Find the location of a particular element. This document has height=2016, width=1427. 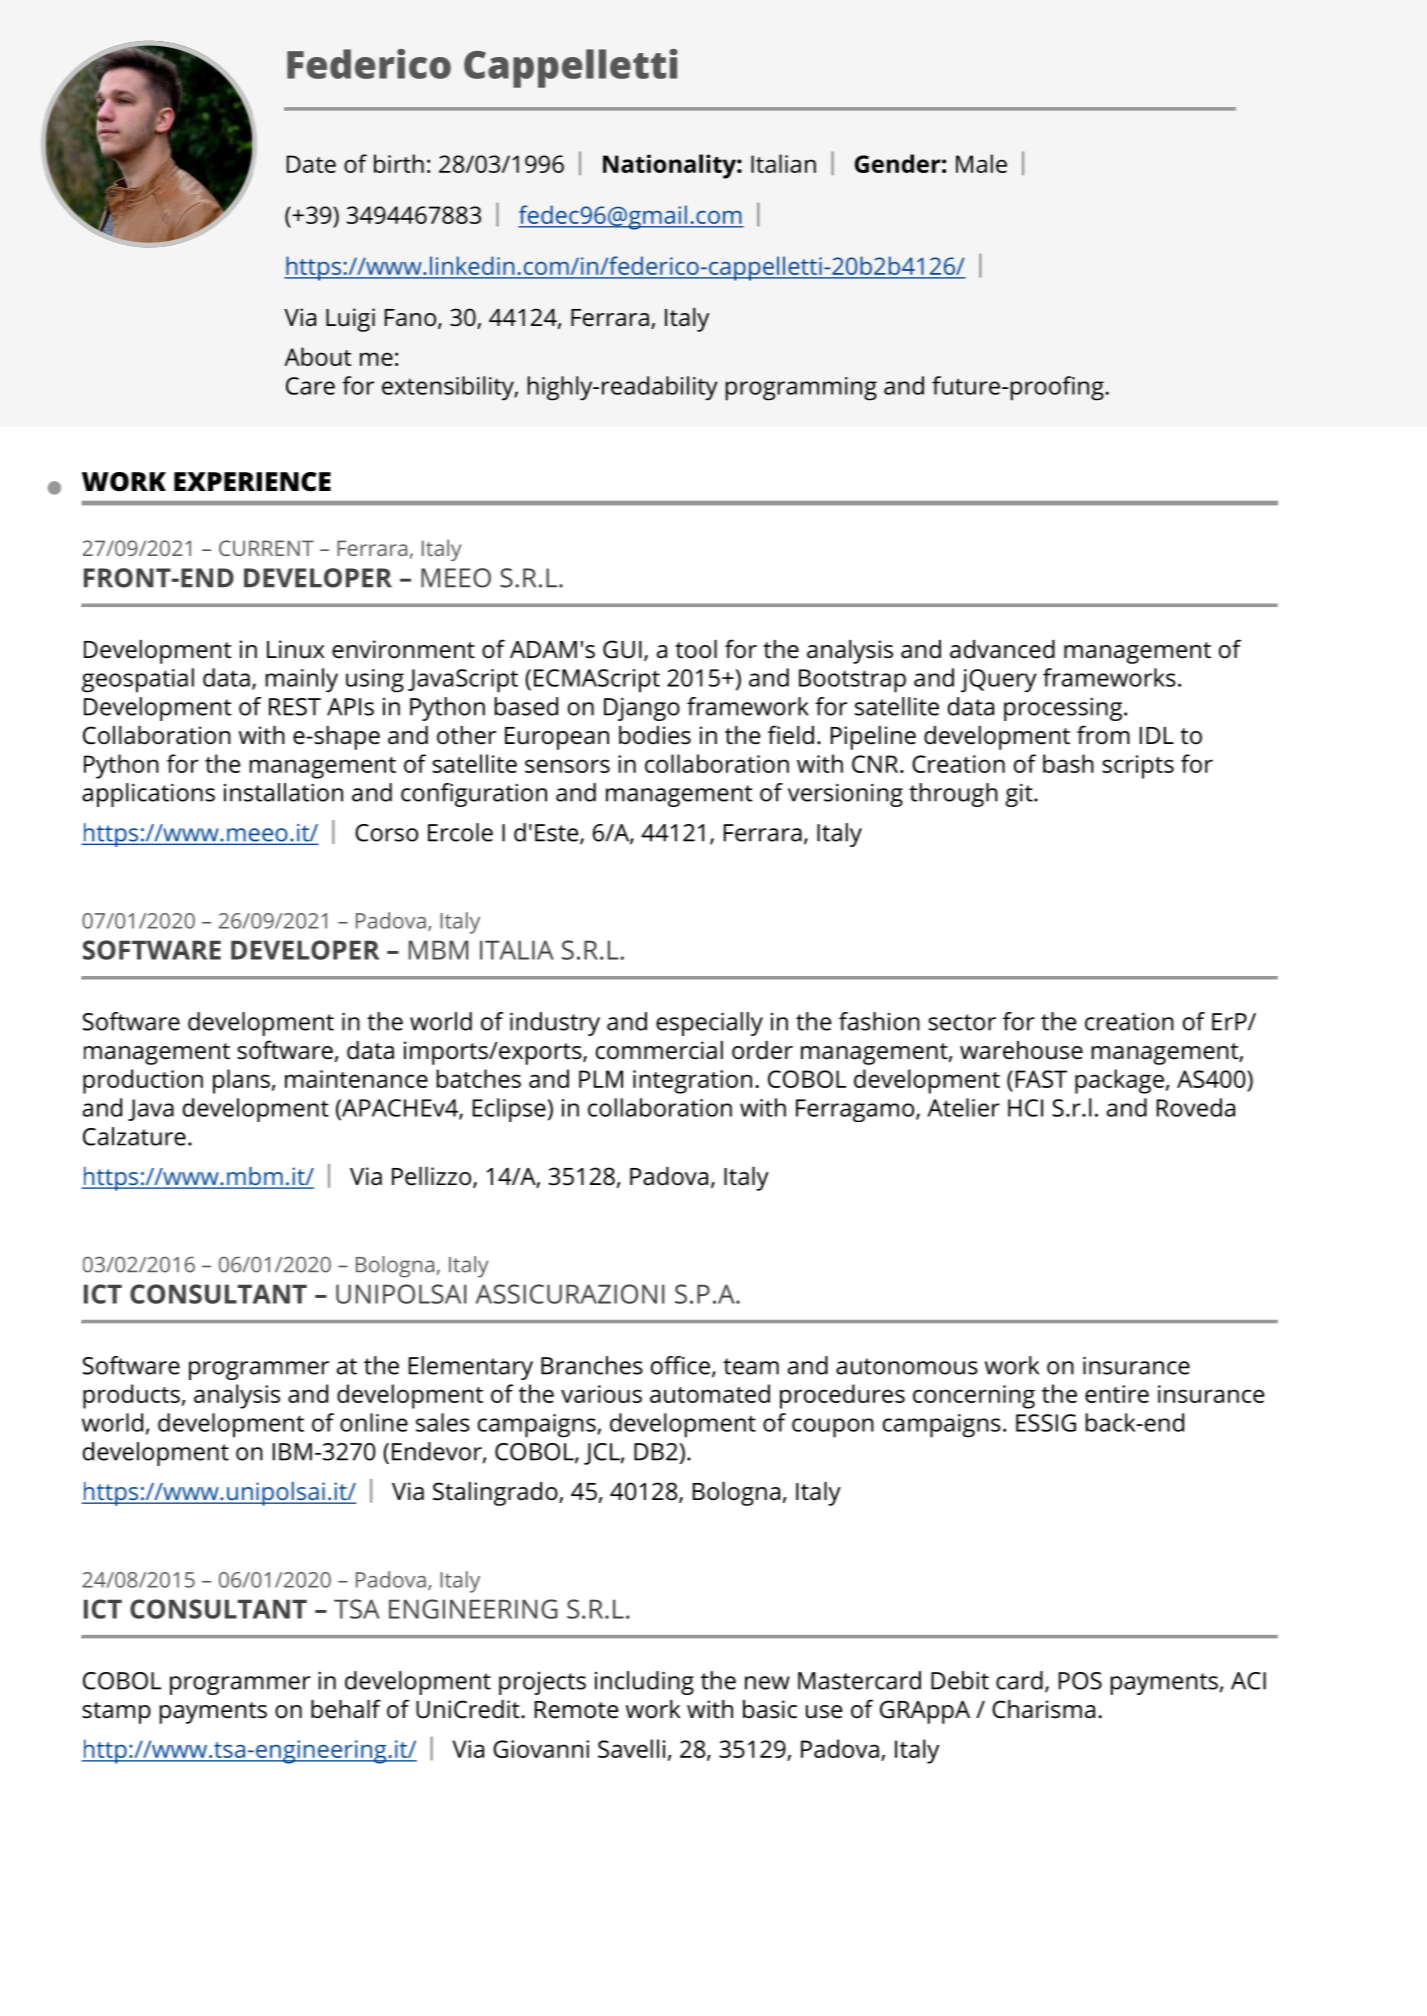

Charisma is located at coordinates (1043, 1709).
